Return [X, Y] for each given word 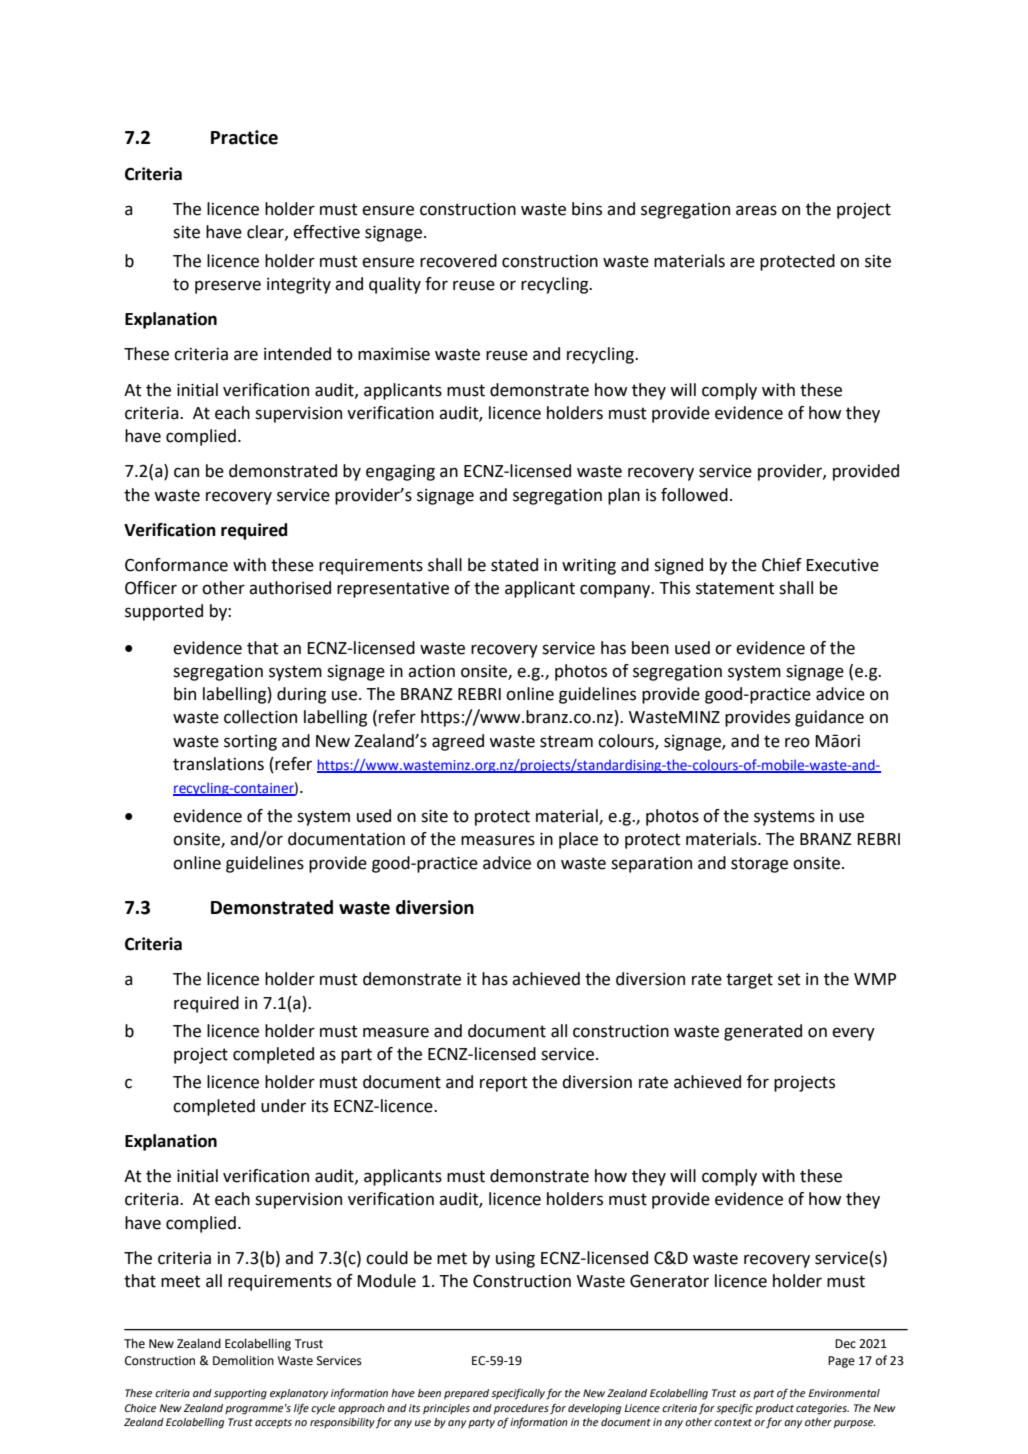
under [283, 1106]
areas [756, 210]
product [774, 1409]
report [504, 1084]
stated [514, 565]
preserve [228, 287]
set [789, 979]
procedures [521, 1409]
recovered [458, 261]
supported [164, 612]
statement [735, 588]
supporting [240, 1394]
